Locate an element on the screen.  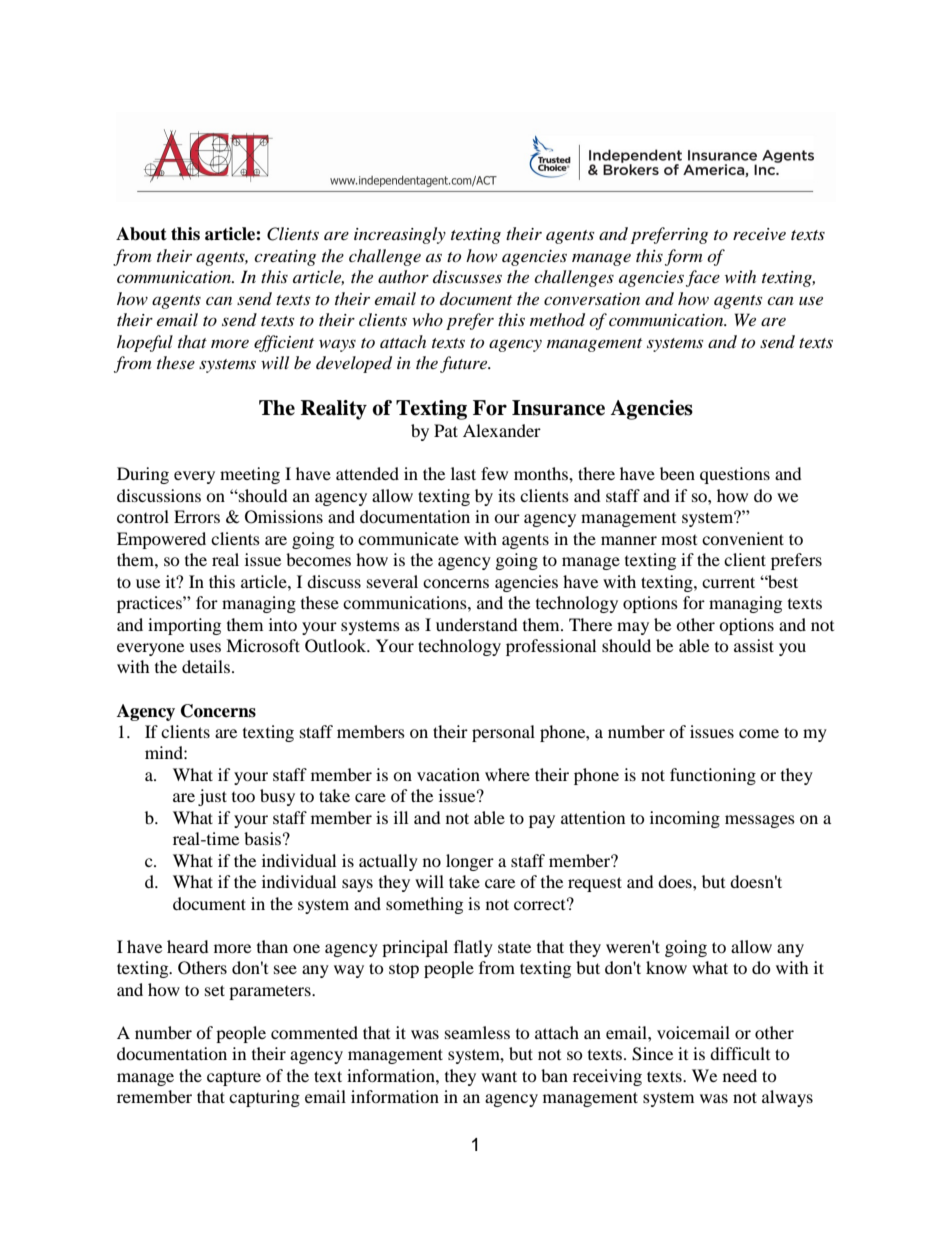
understand is located at coordinates (477, 624).
